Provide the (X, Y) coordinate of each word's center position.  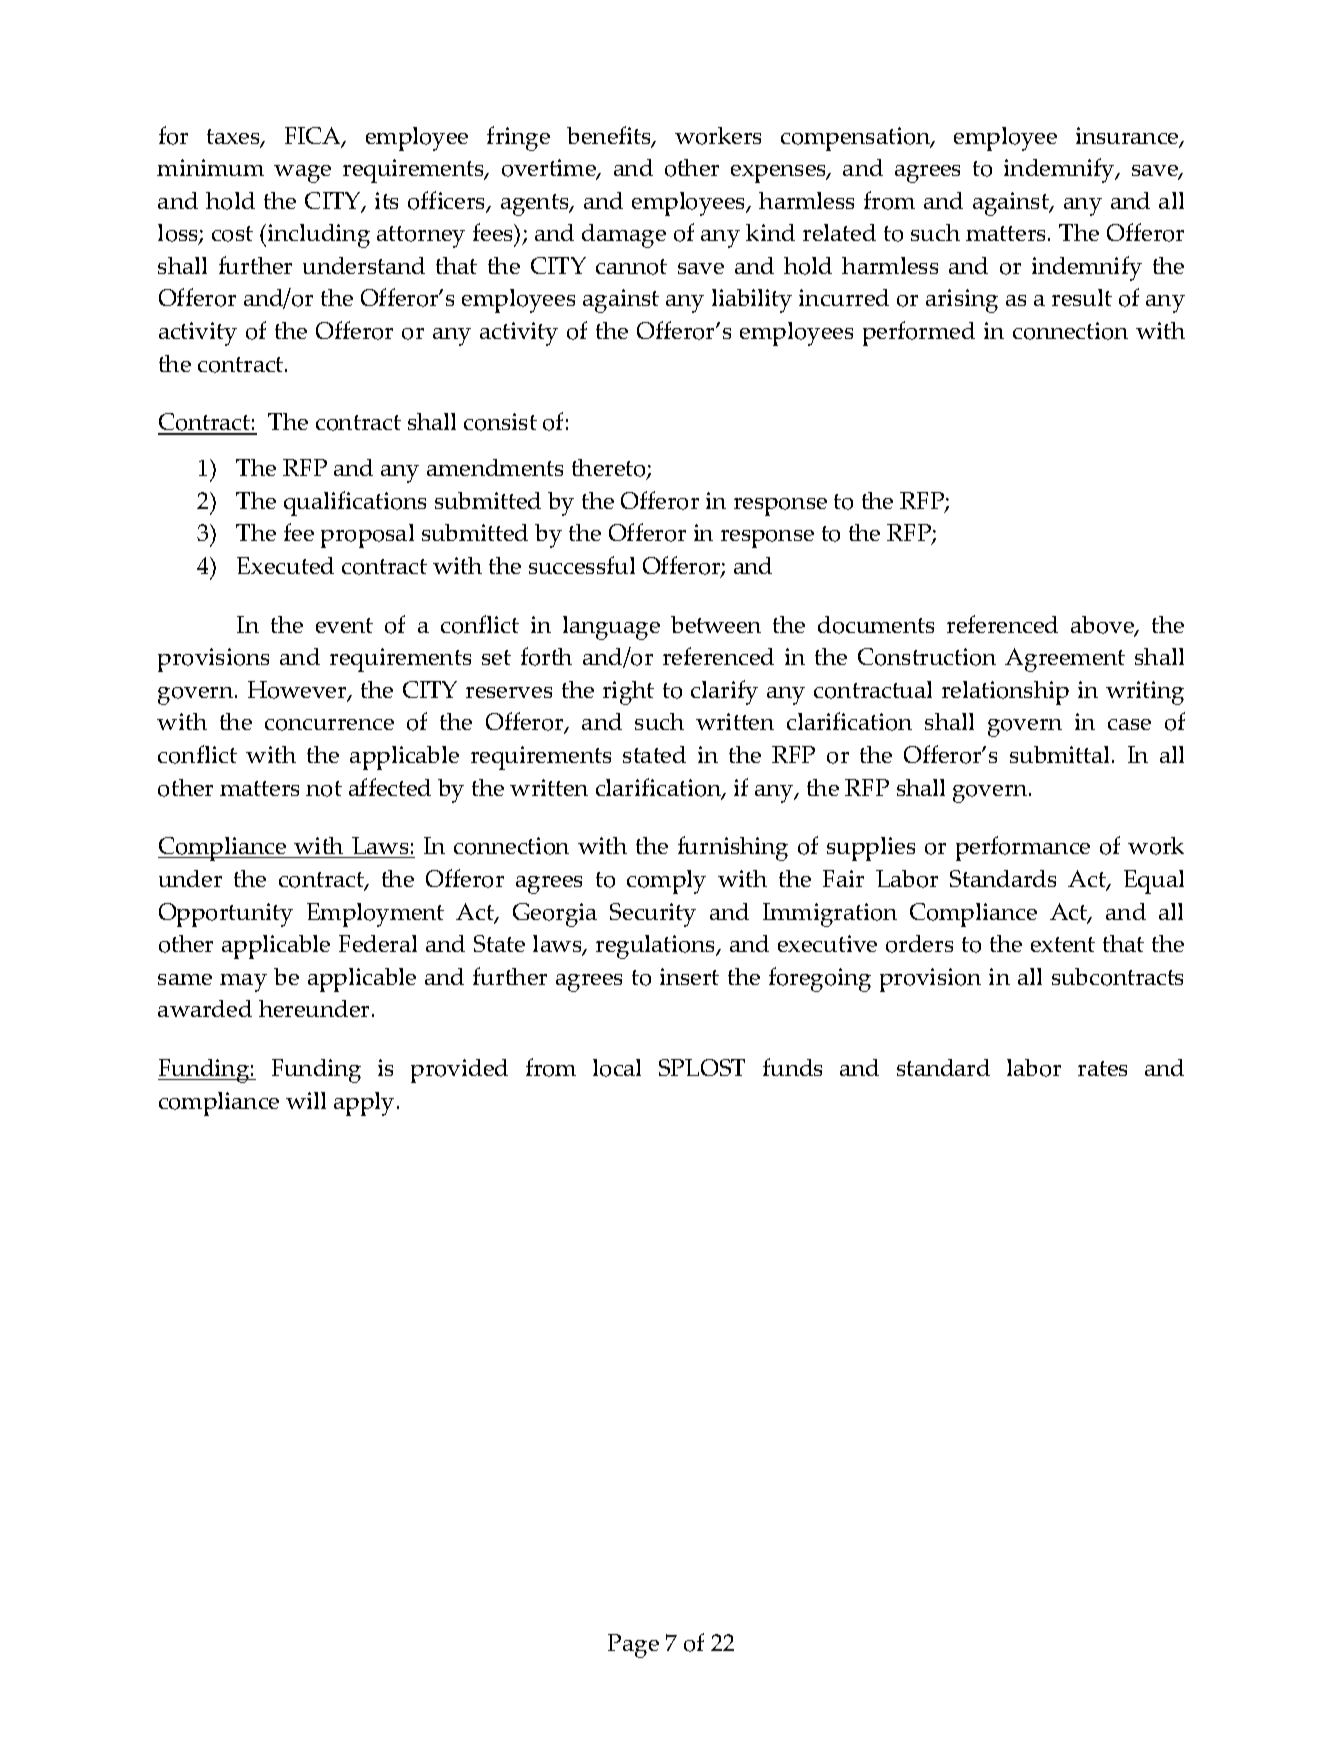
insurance (1128, 137)
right (628, 693)
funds (792, 1067)
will (306, 1100)
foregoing (820, 979)
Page (633, 1646)
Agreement (1065, 660)
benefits (610, 136)
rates (1102, 1068)
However (298, 691)
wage (302, 174)
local (617, 1068)
